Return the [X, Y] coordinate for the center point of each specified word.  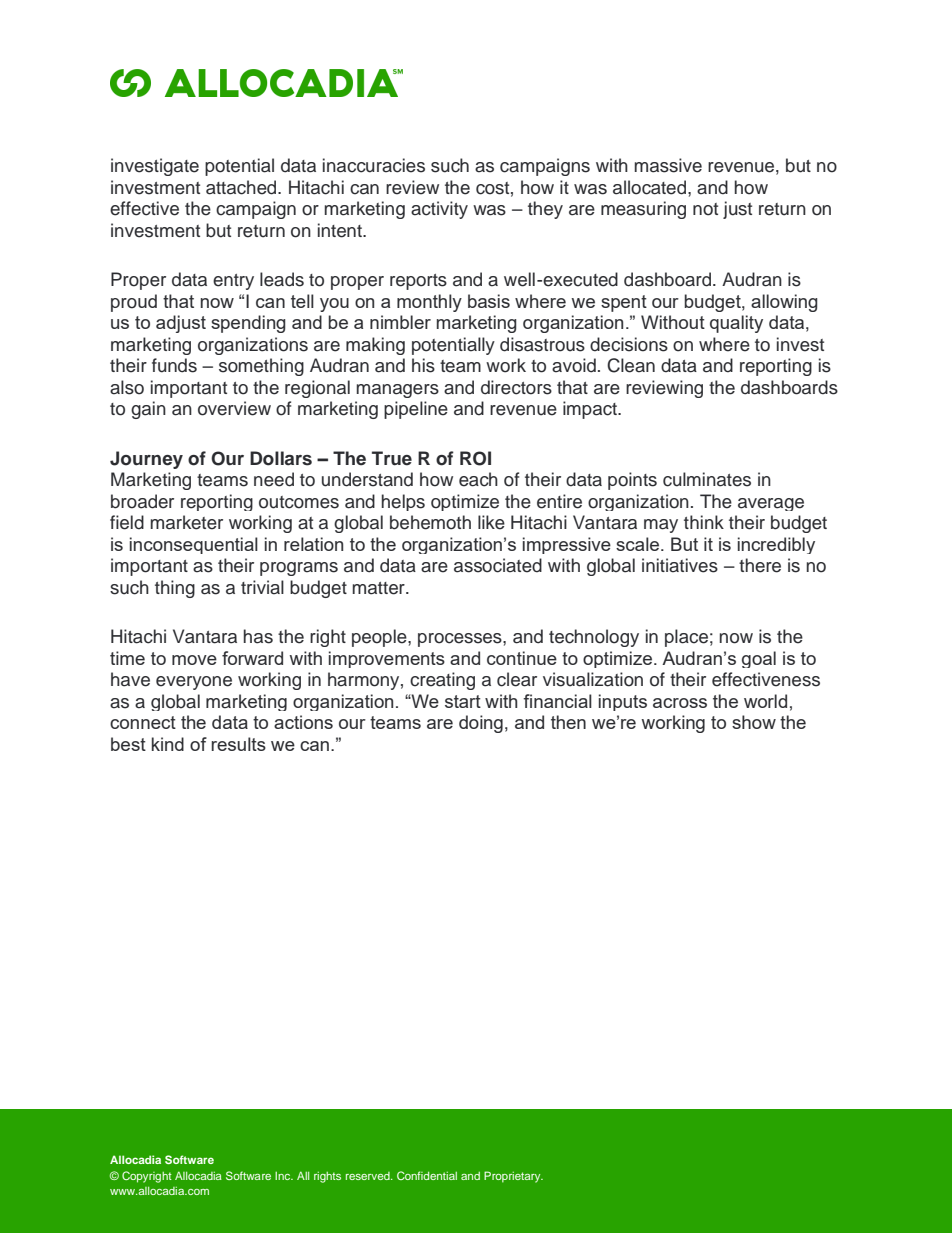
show [754, 722]
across [680, 703]
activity [439, 210]
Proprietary [513, 1177]
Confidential [427, 1175]
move [194, 660]
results [238, 744]
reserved [369, 1176]
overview [234, 408]
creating [442, 681]
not [705, 209]
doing [481, 724]
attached [242, 187]
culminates [707, 479]
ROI [475, 458]
